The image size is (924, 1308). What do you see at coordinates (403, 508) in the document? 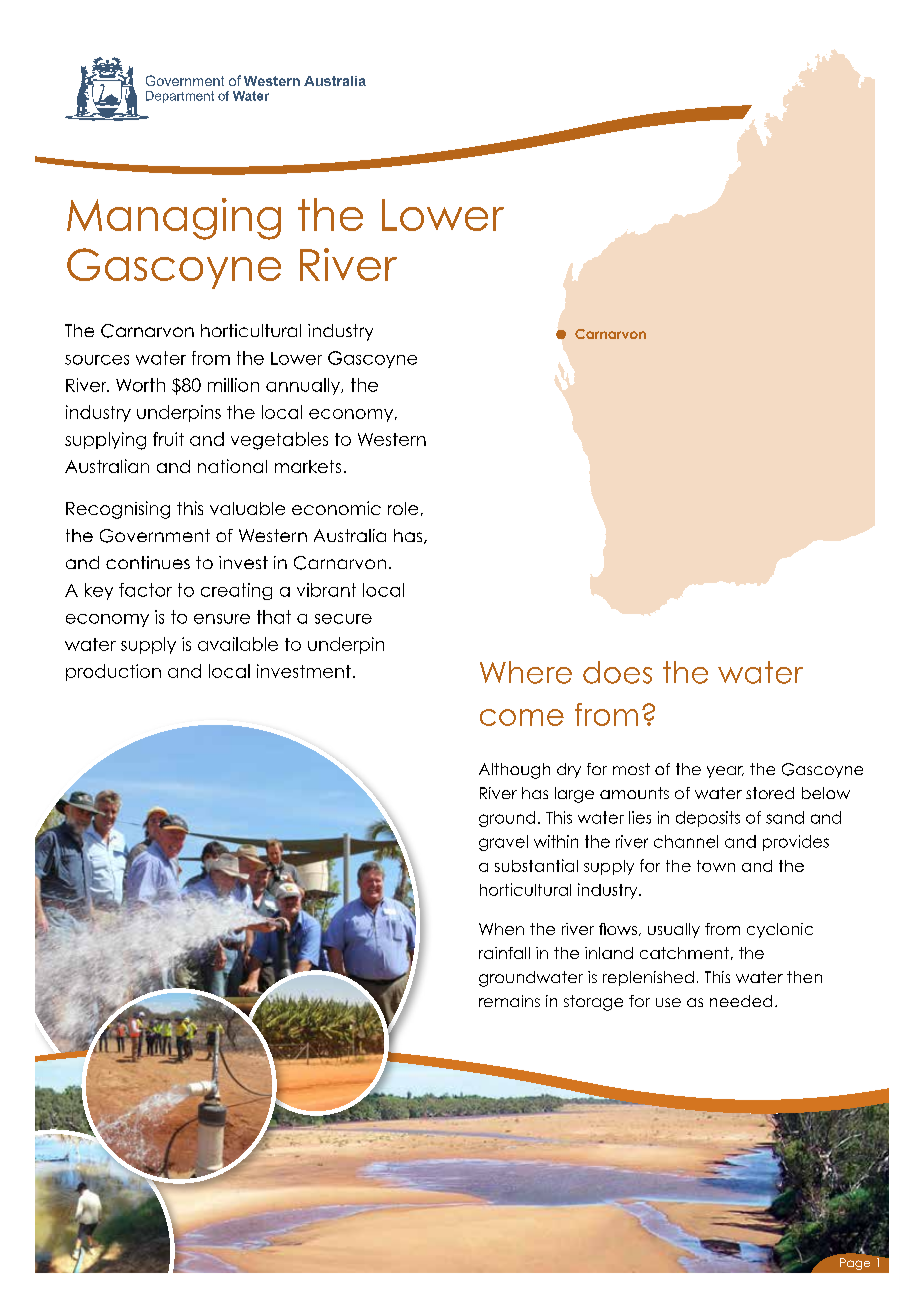
I see `role` at bounding box center [403, 508].
